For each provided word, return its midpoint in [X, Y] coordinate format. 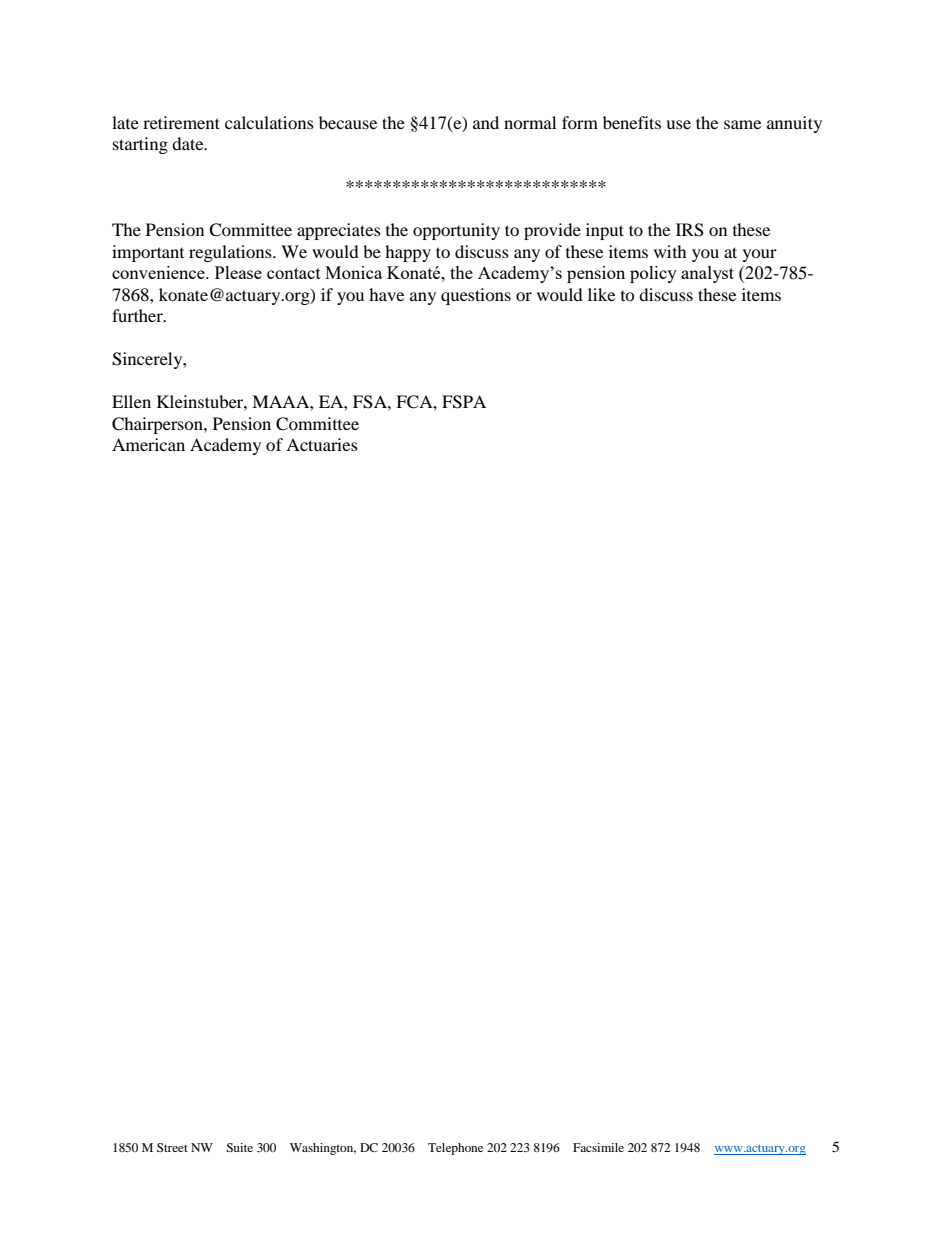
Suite [239, 1147]
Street [172, 1147]
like [601, 294]
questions [476, 296]
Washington [323, 1149]
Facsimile [598, 1147]
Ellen [131, 401]
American [148, 444]
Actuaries [322, 444]
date [189, 143]
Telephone [455, 1149]
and [486, 122]
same [742, 124]
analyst [707, 274]
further [138, 315]
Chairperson [158, 425]
